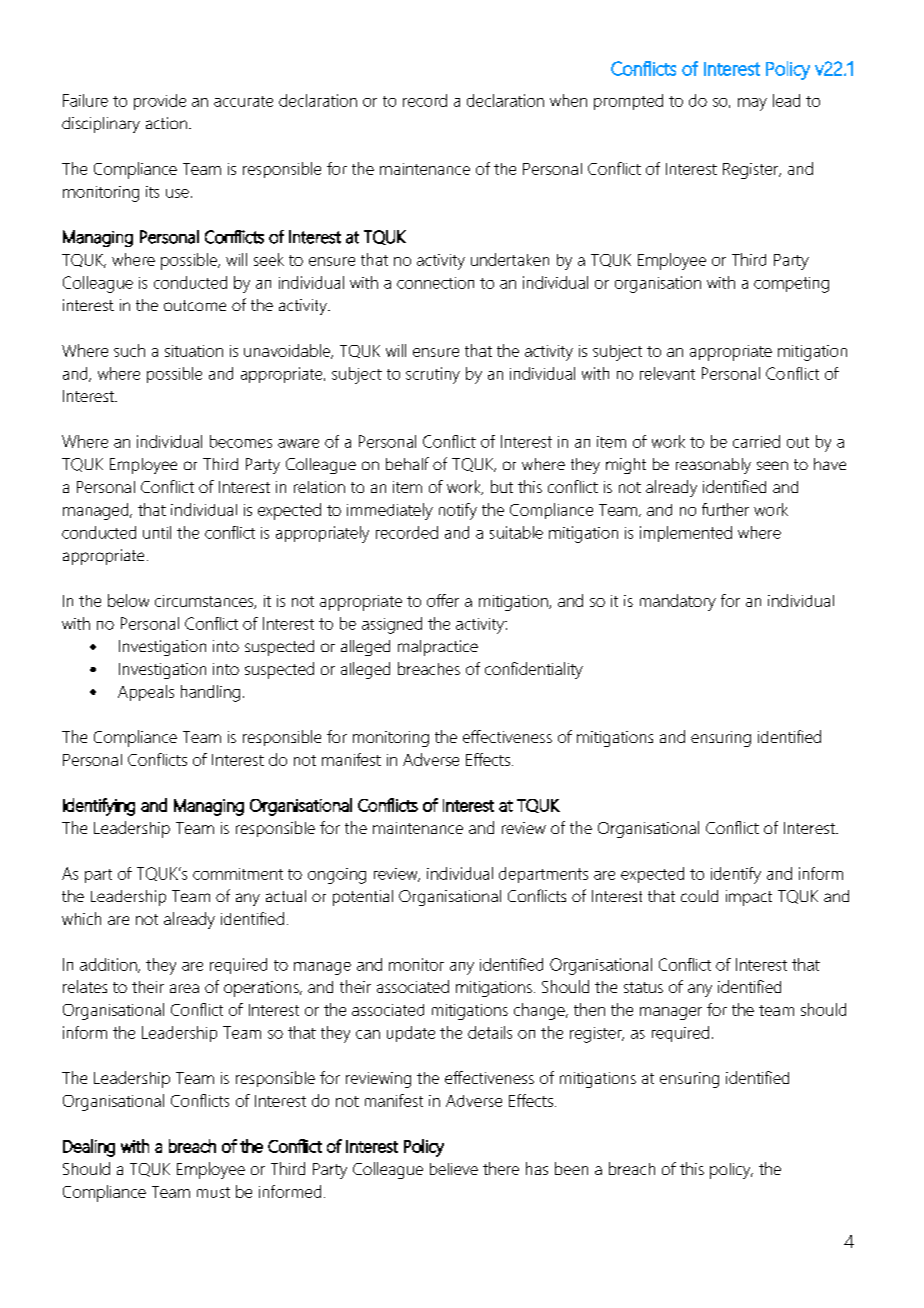 This page has height=1308, width=924. I want to click on scrutiny, so click(433, 375).
